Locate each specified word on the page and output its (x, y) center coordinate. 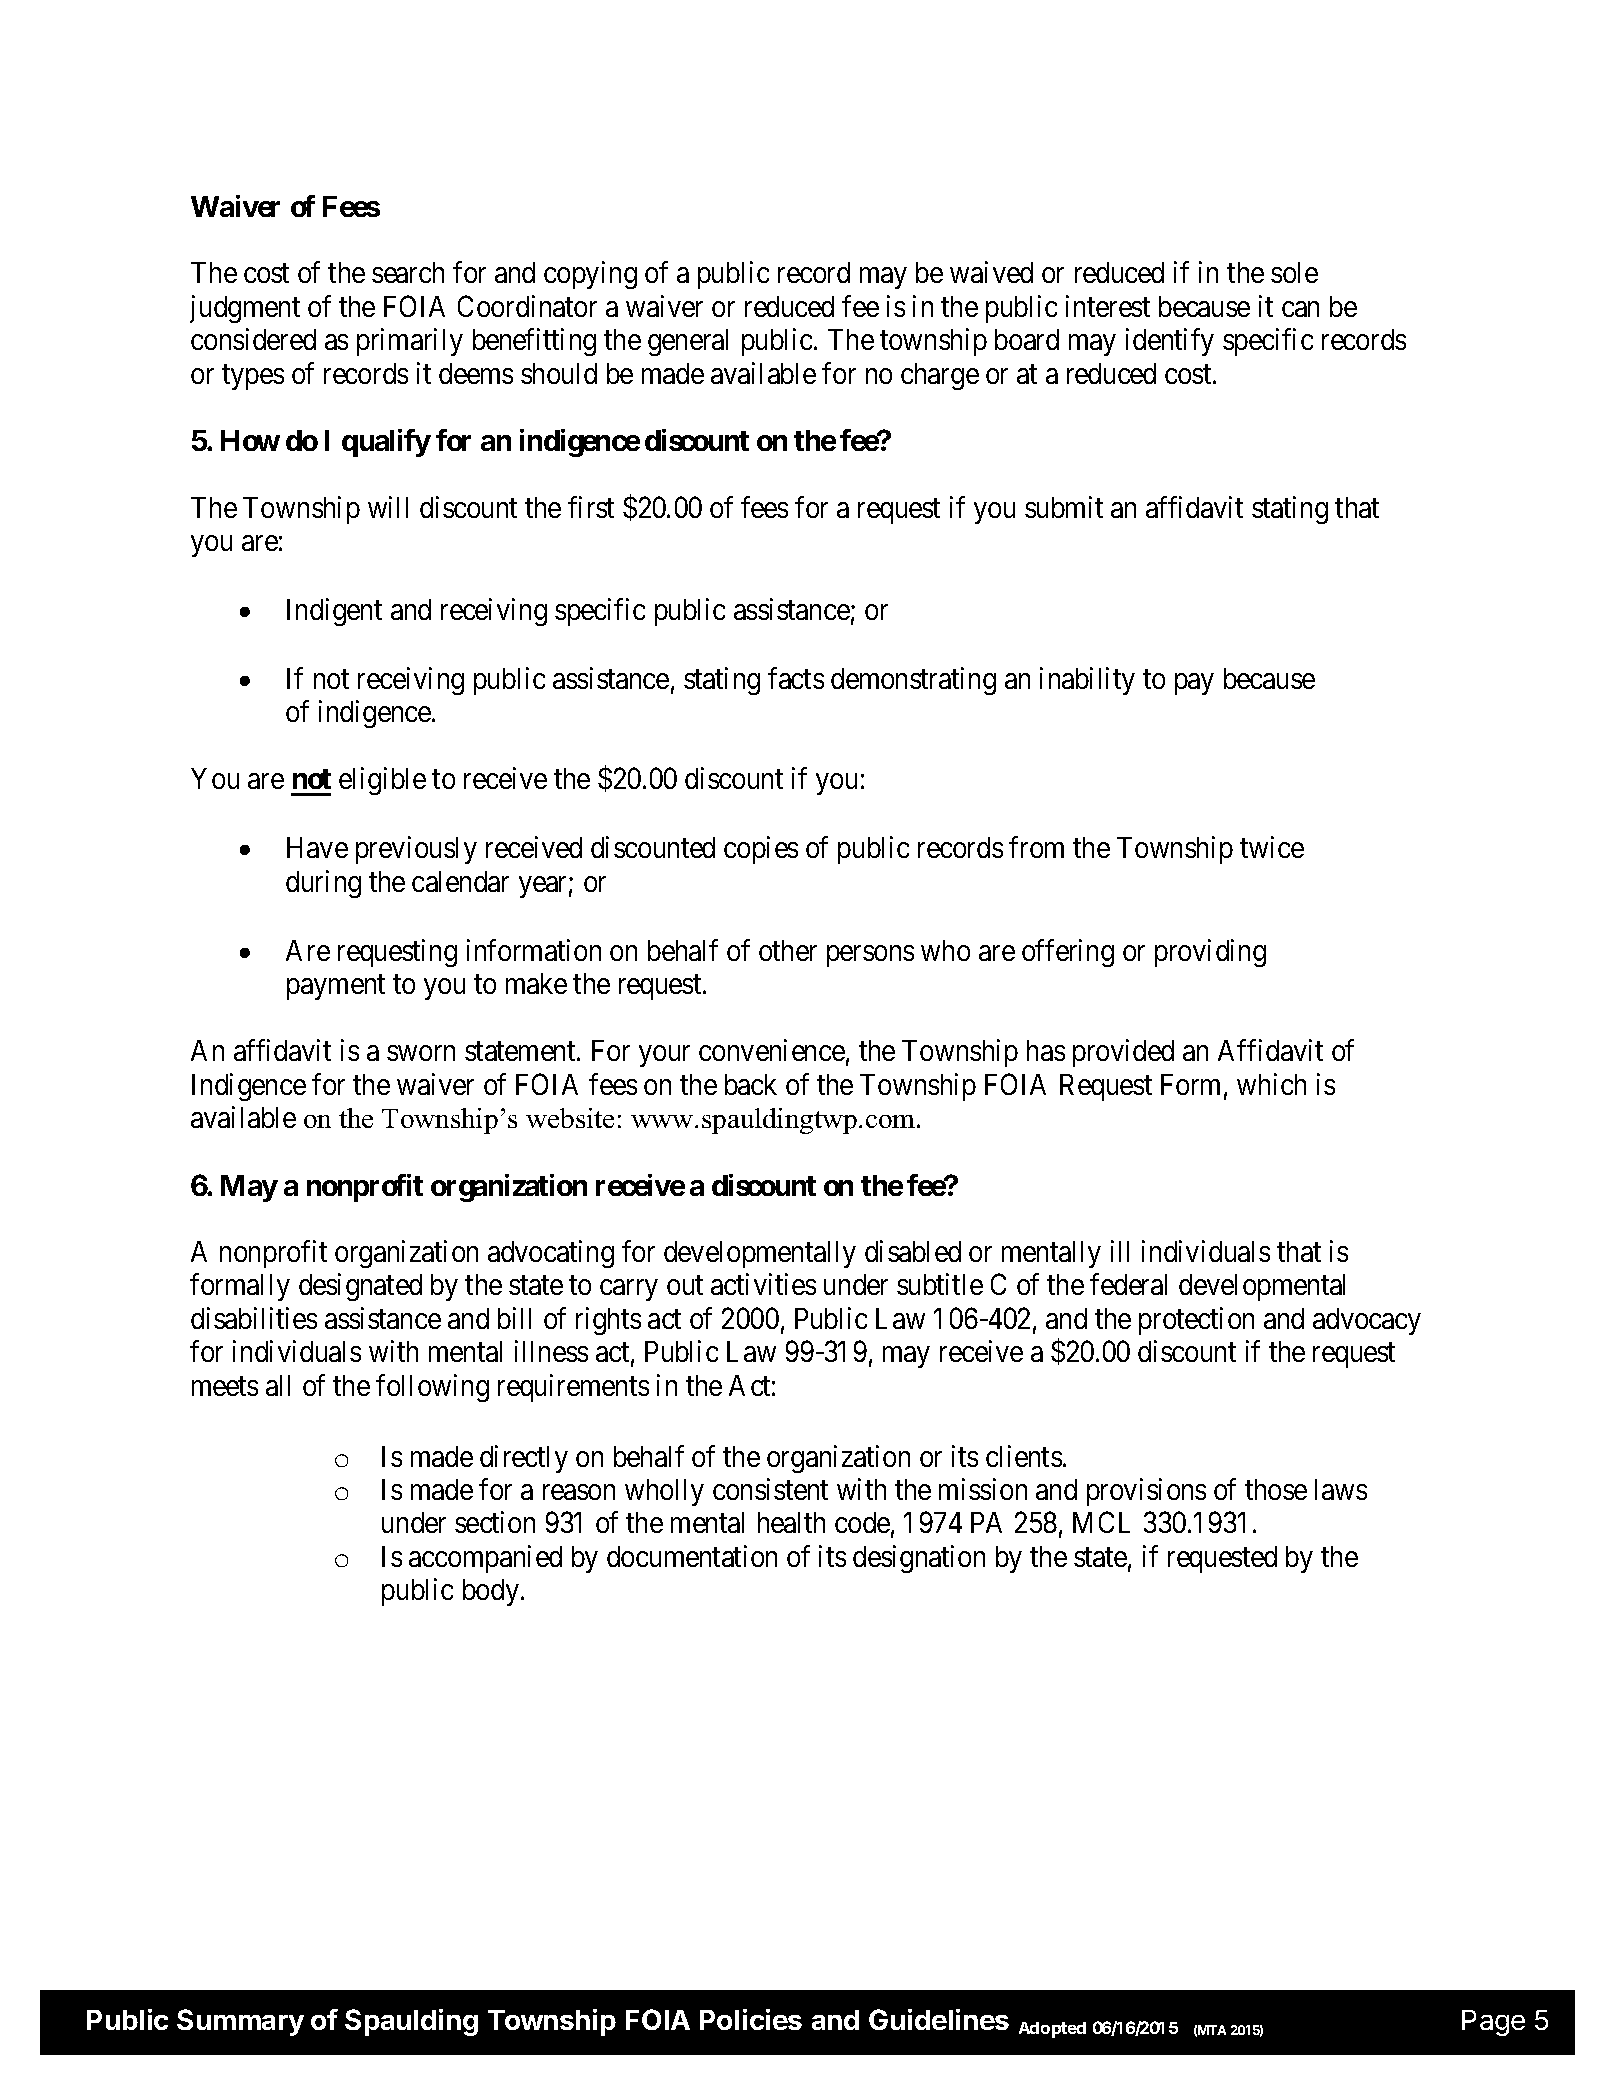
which (1271, 1084)
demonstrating (913, 681)
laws (1341, 1489)
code (862, 1522)
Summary (240, 2022)
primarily (410, 342)
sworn (421, 1053)
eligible (382, 781)
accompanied (485, 1559)
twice (1272, 847)
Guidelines (939, 2019)
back (751, 1084)
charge (940, 376)
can (1300, 309)
